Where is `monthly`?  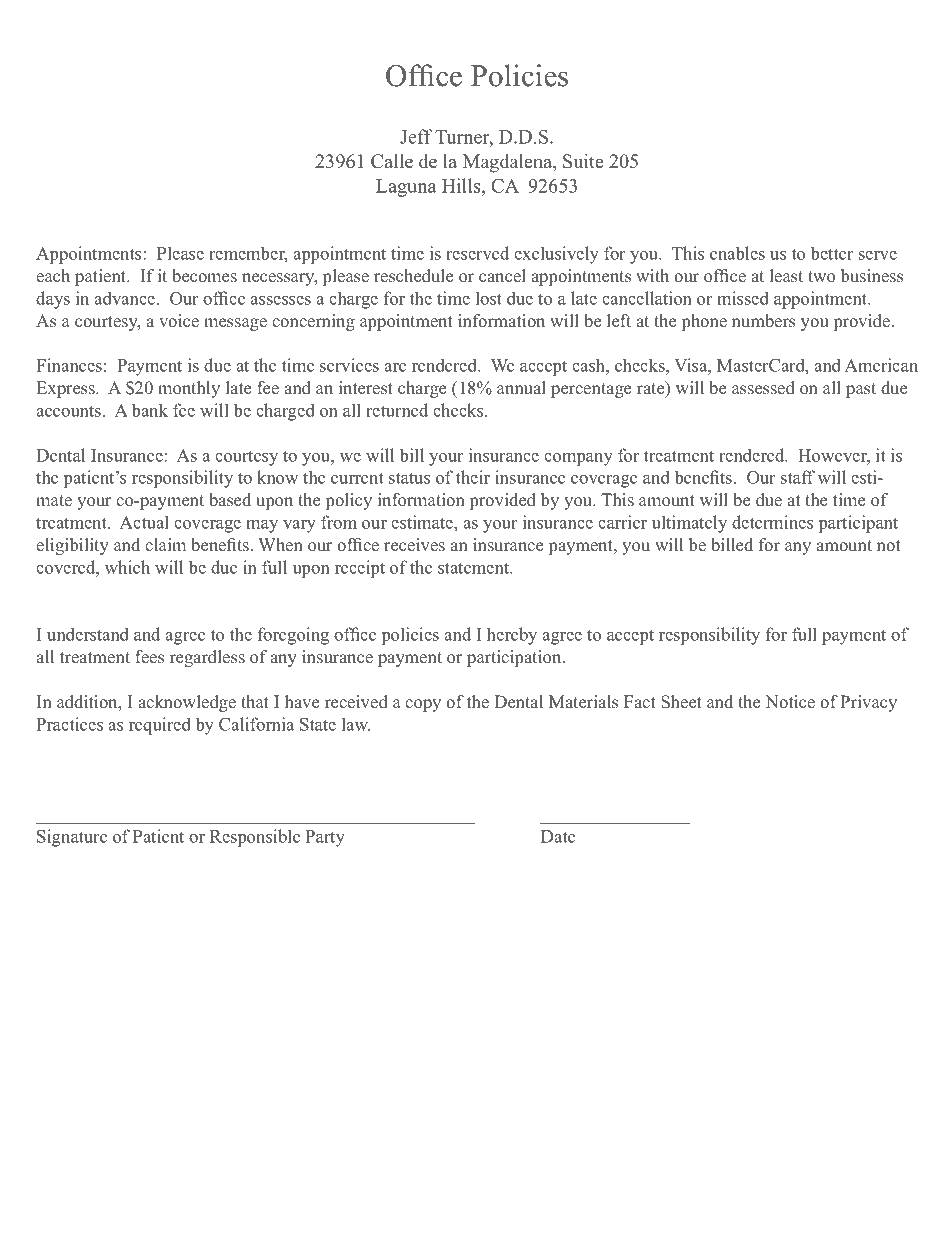
monthly is located at coordinates (189, 389).
